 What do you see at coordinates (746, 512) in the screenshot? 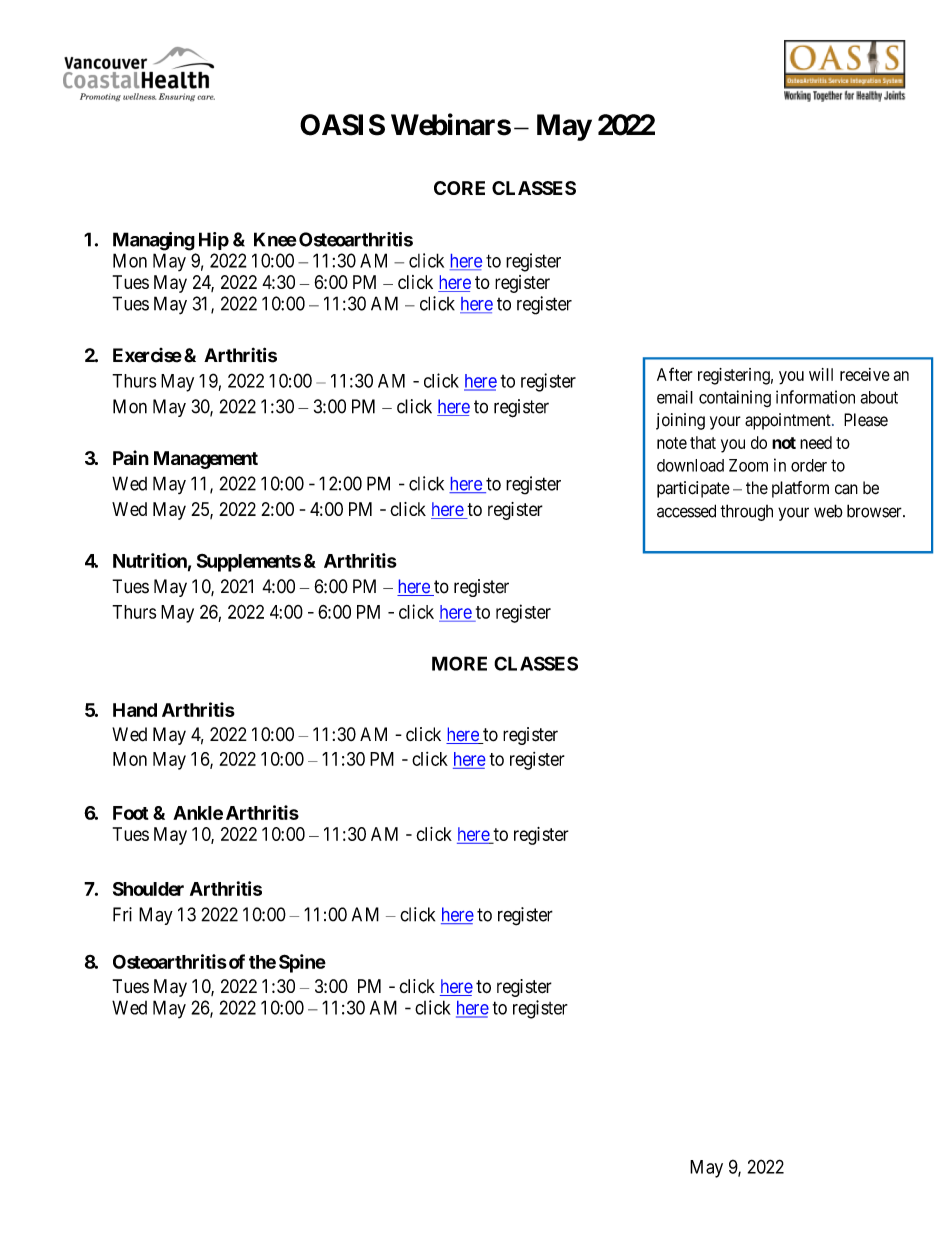
I see `through` at bounding box center [746, 512].
